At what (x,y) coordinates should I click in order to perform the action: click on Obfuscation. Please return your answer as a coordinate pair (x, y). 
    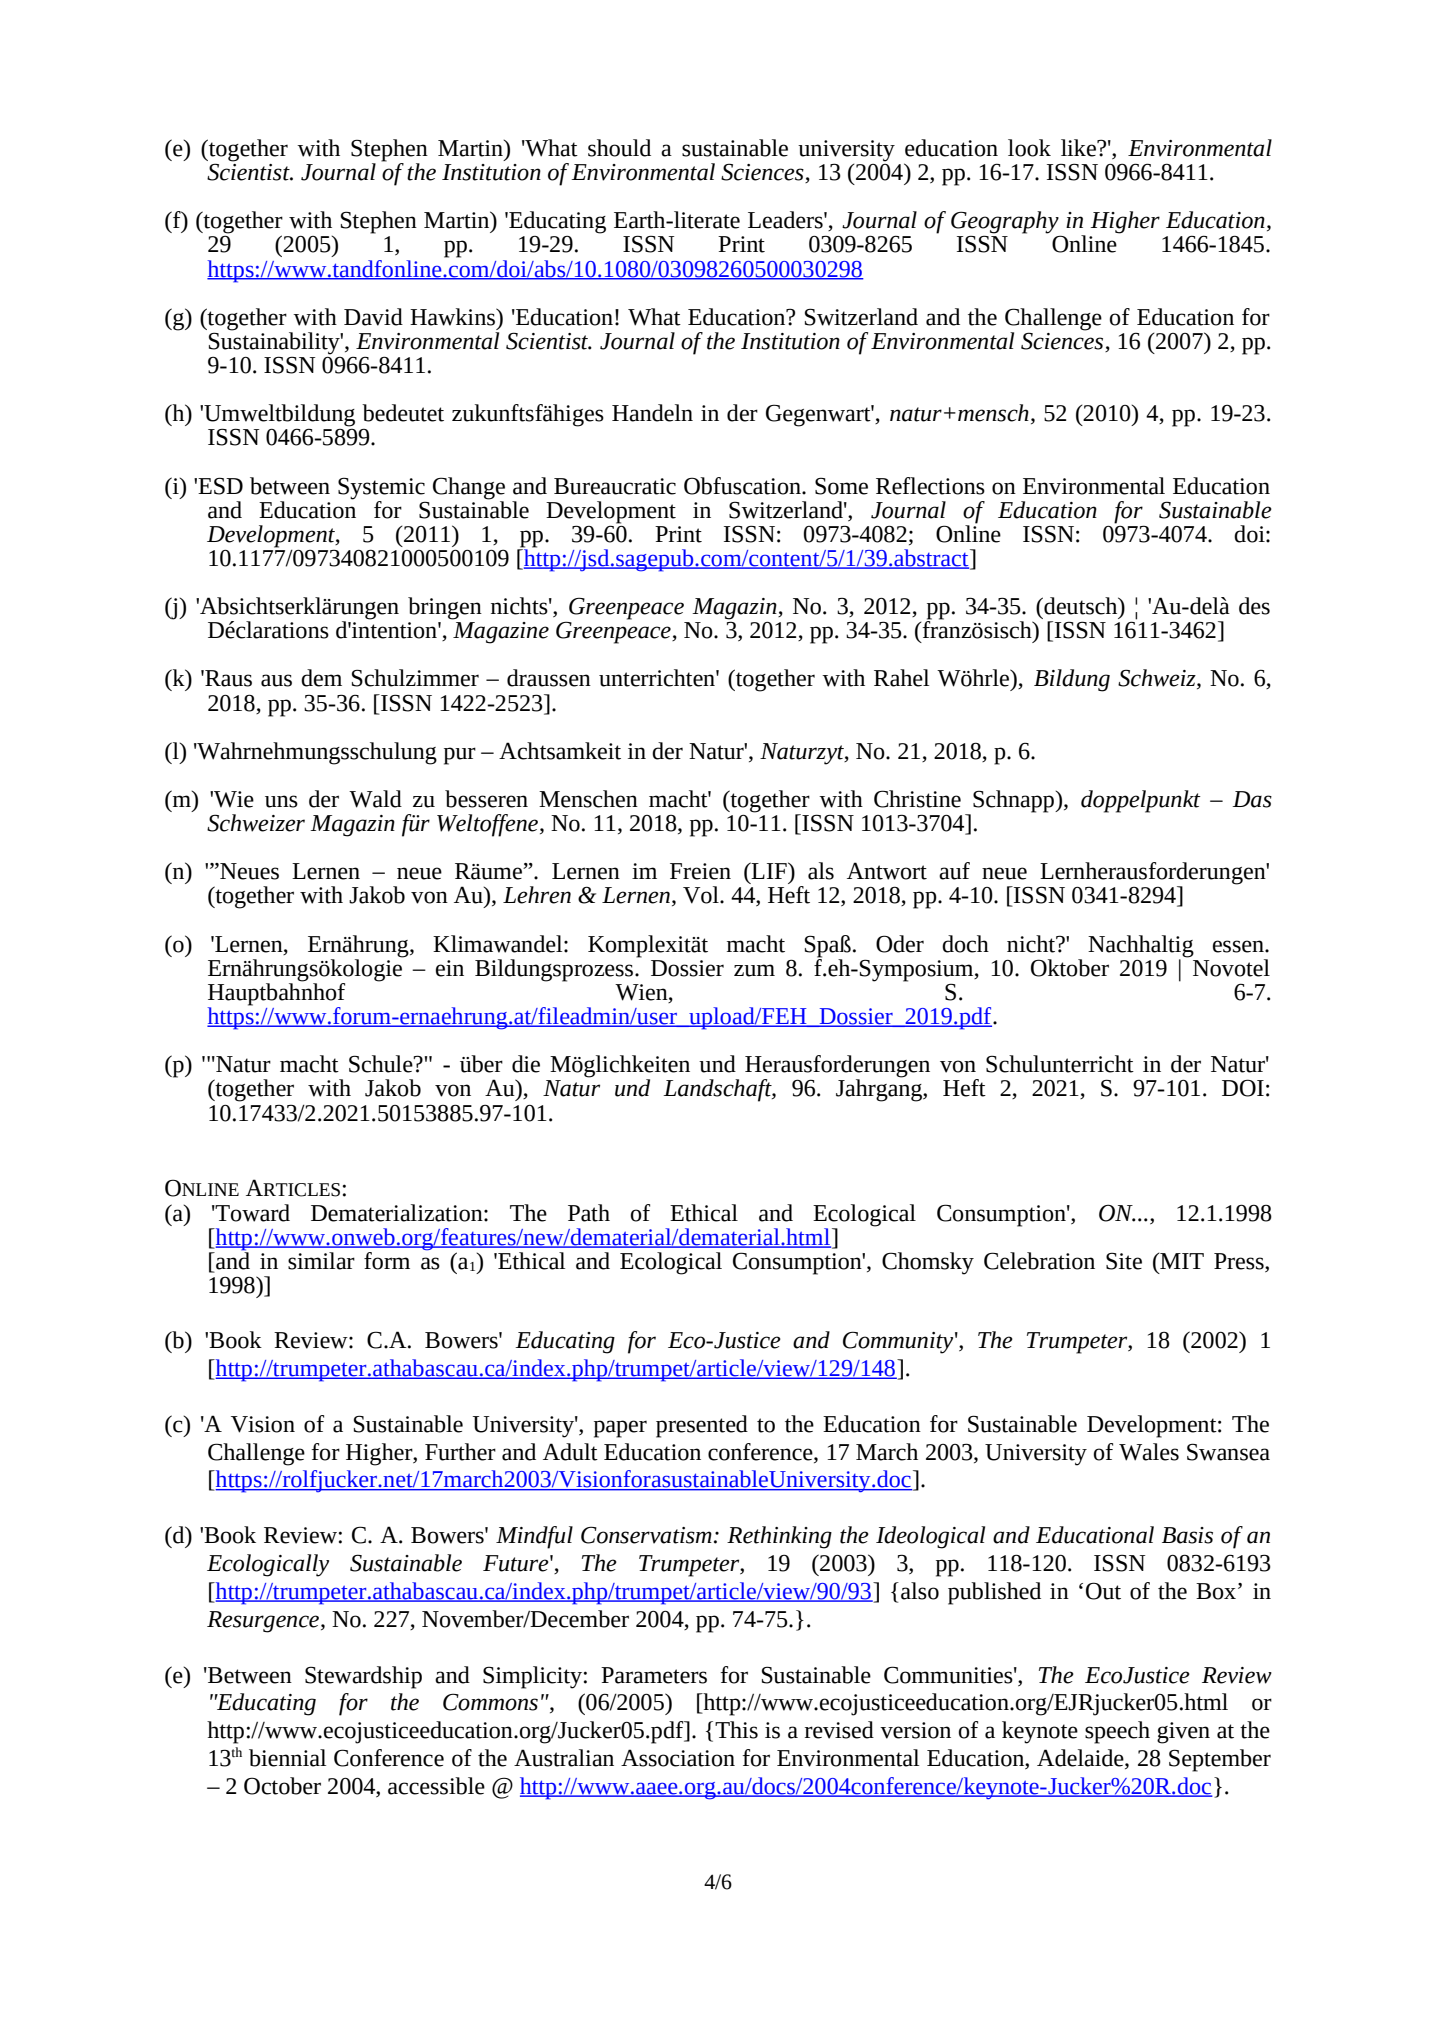
    Looking at the image, I should click on (743, 486).
